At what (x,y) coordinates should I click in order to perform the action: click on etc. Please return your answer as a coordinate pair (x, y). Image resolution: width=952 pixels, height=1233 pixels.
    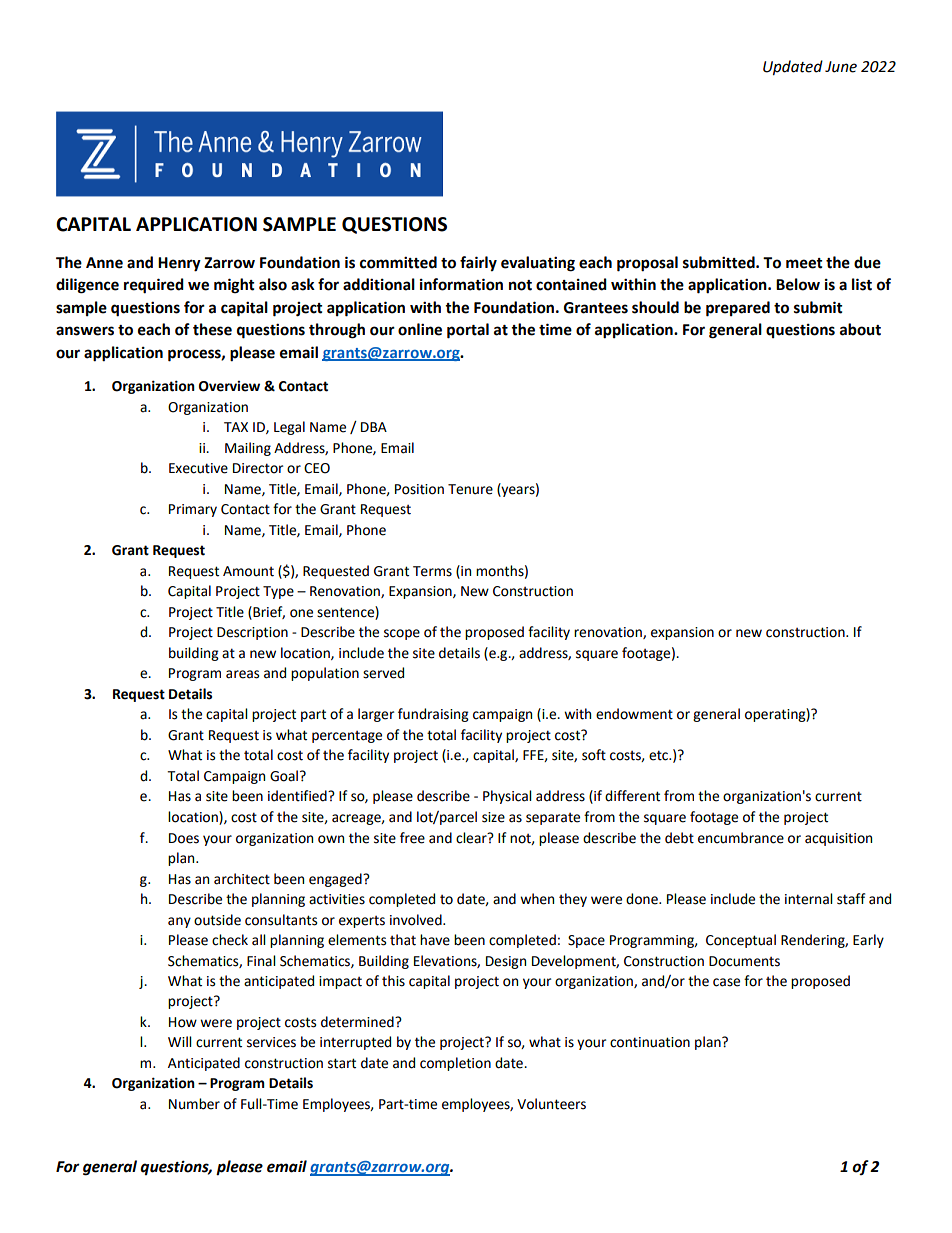
    Looking at the image, I should click on (660, 755).
